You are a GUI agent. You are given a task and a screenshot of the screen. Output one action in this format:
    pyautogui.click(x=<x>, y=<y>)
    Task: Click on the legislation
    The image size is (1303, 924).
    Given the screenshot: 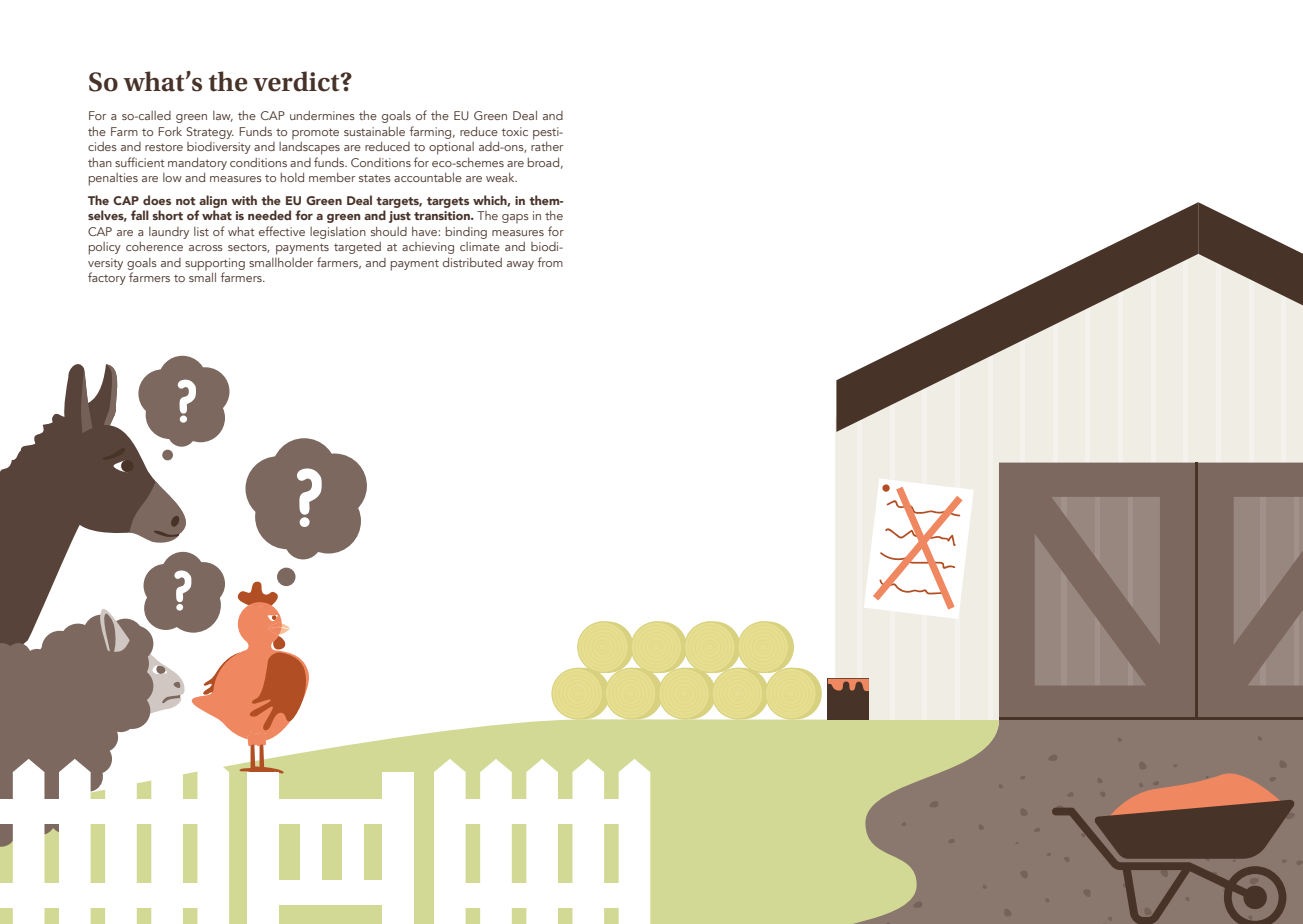 What is the action you would take?
    pyautogui.click(x=338, y=233)
